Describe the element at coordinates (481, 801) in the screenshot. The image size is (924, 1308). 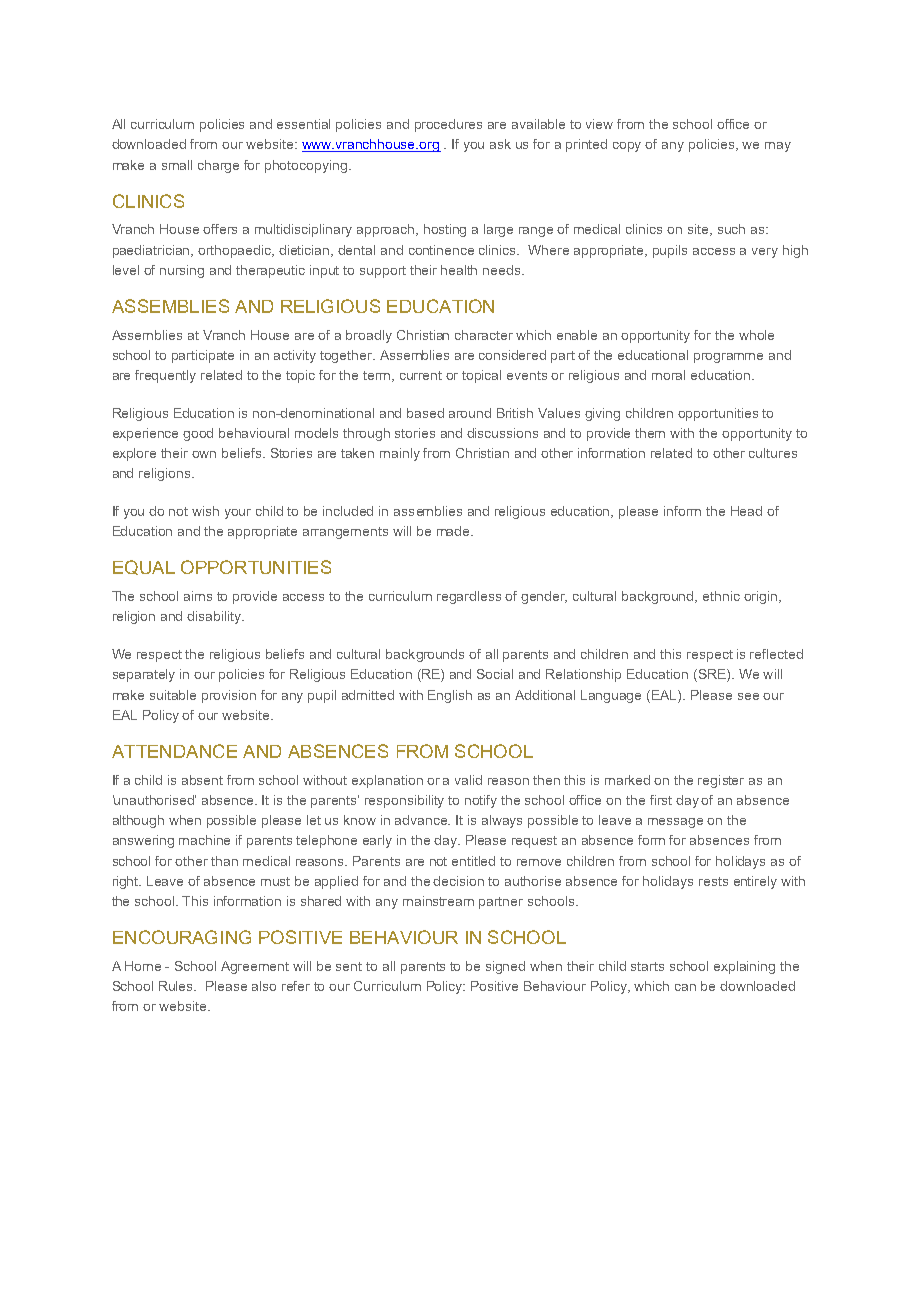
I see `notify` at that location.
